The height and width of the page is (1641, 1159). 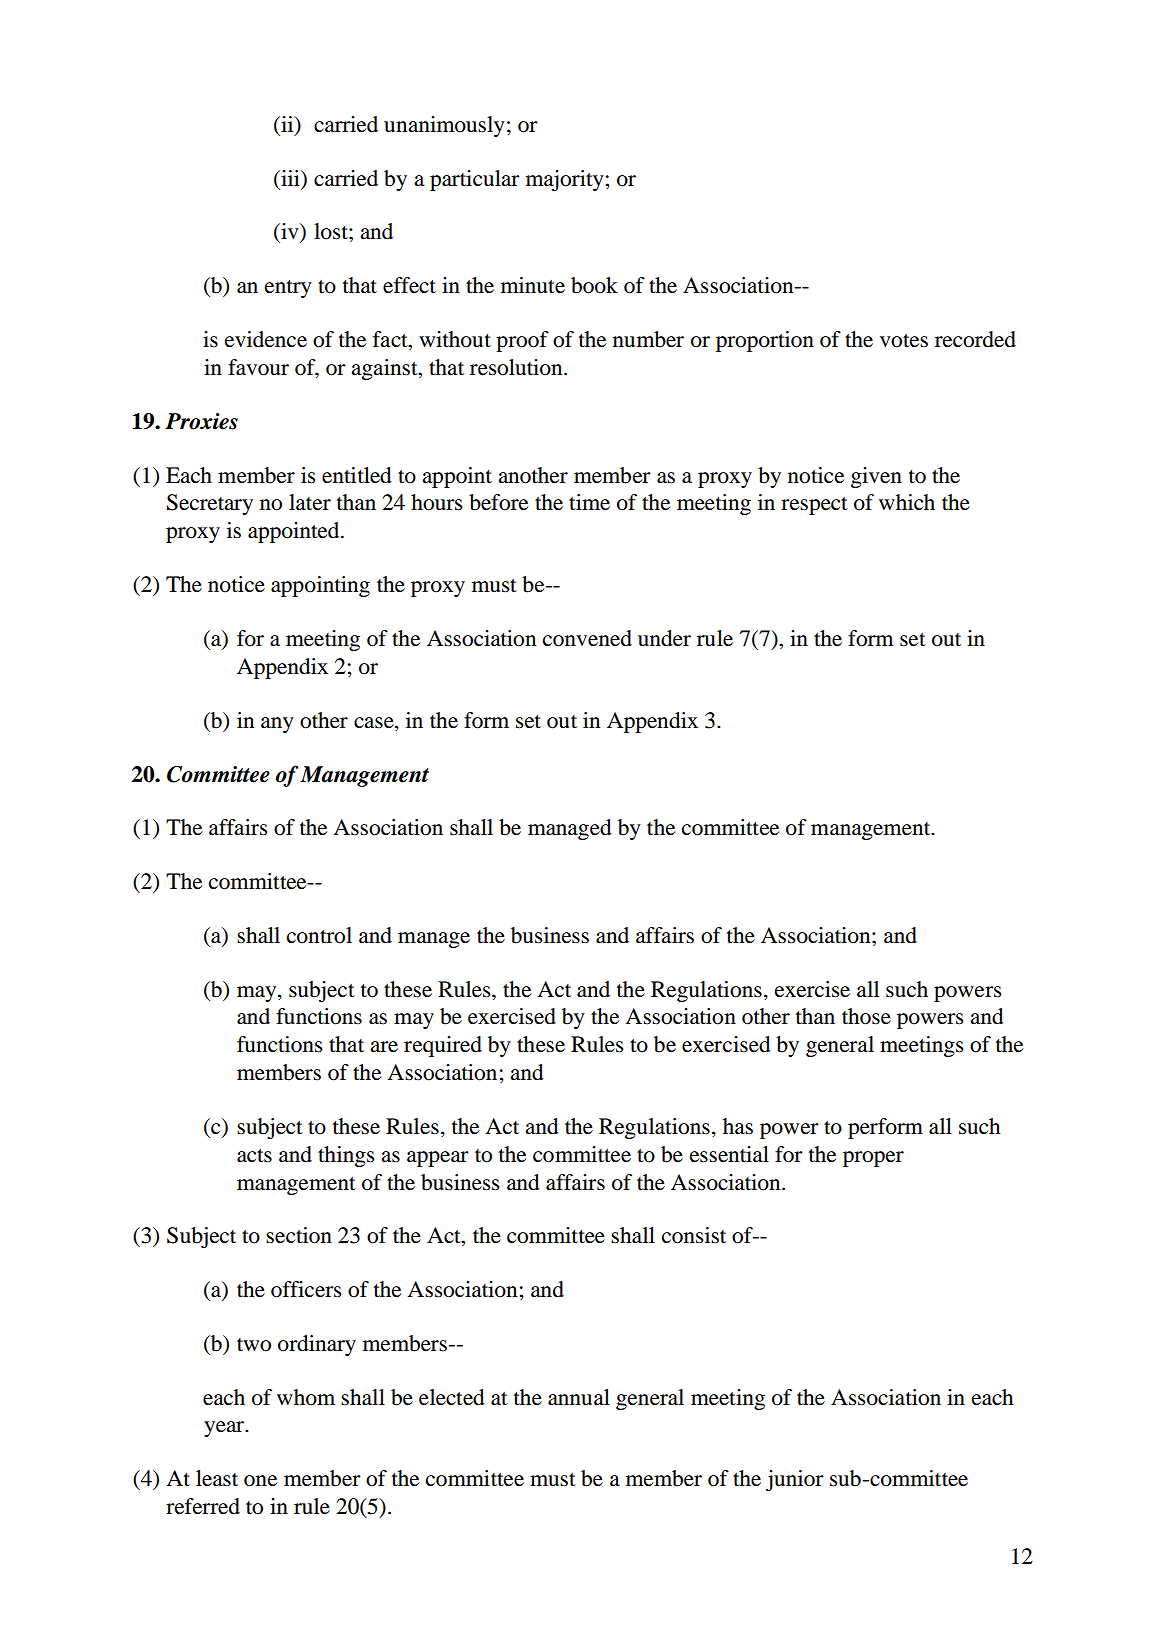 I want to click on which, so click(x=907, y=502).
